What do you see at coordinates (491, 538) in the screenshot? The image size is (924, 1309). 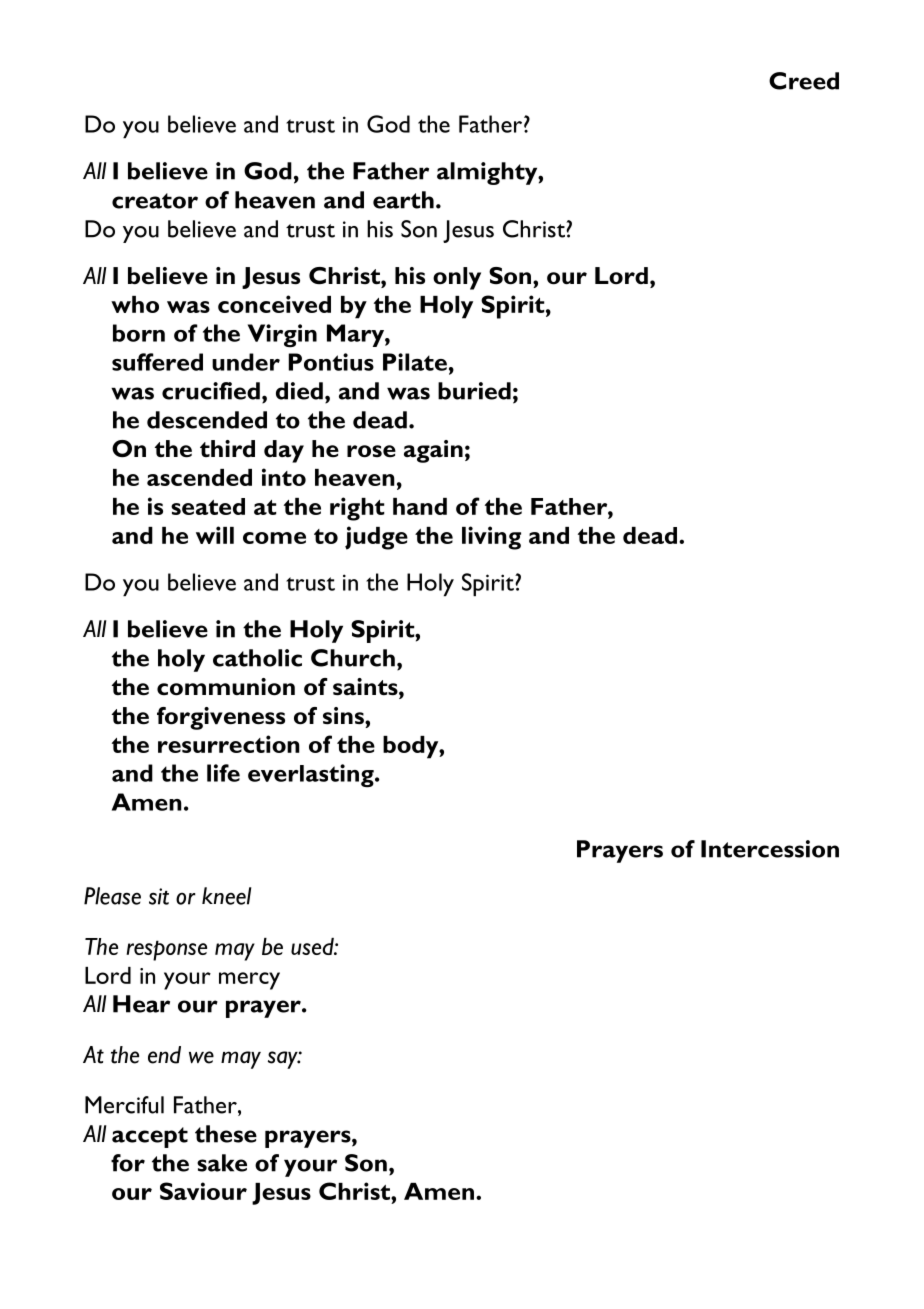 I see `living` at bounding box center [491, 538].
